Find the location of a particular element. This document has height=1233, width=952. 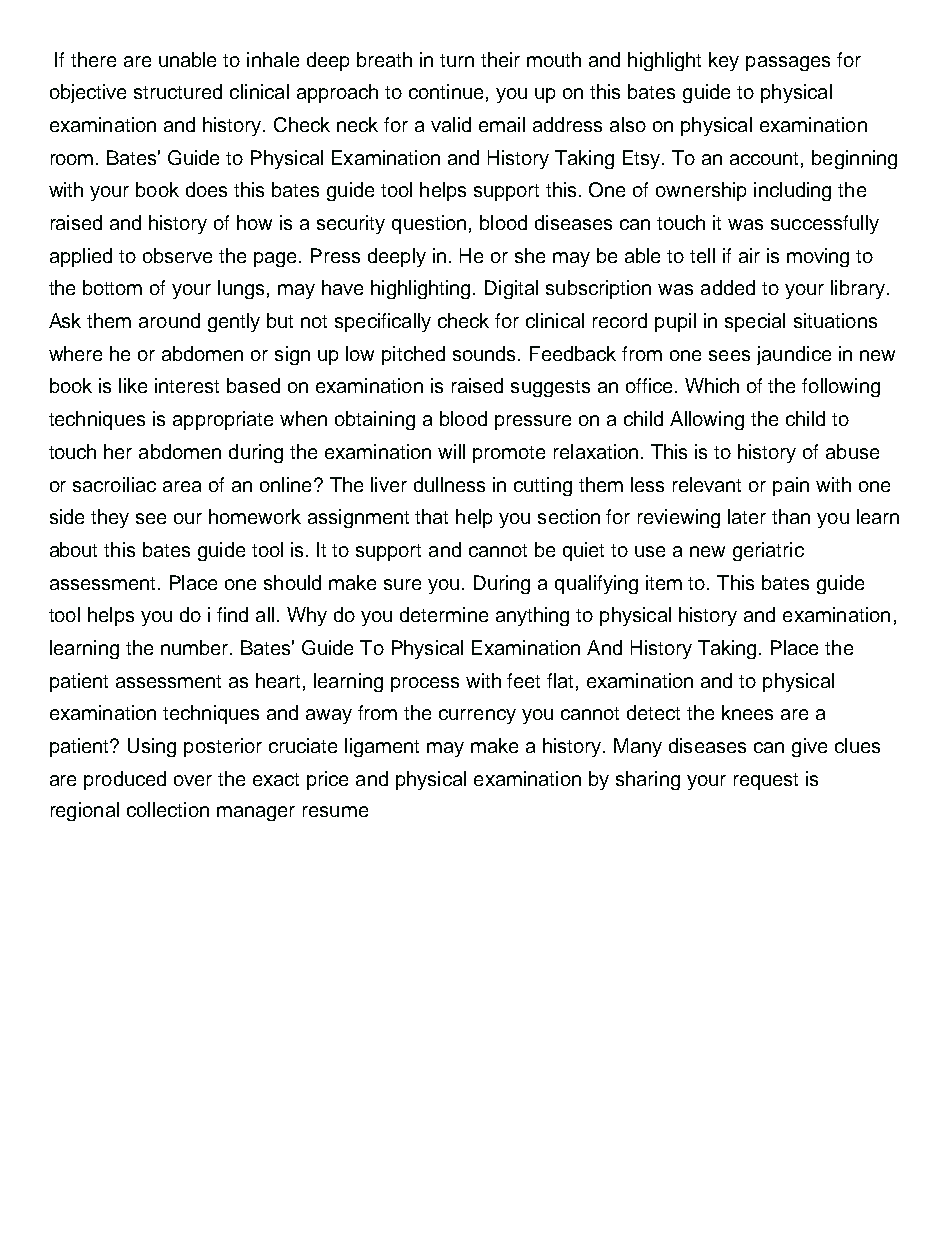

continue is located at coordinates (446, 91).
